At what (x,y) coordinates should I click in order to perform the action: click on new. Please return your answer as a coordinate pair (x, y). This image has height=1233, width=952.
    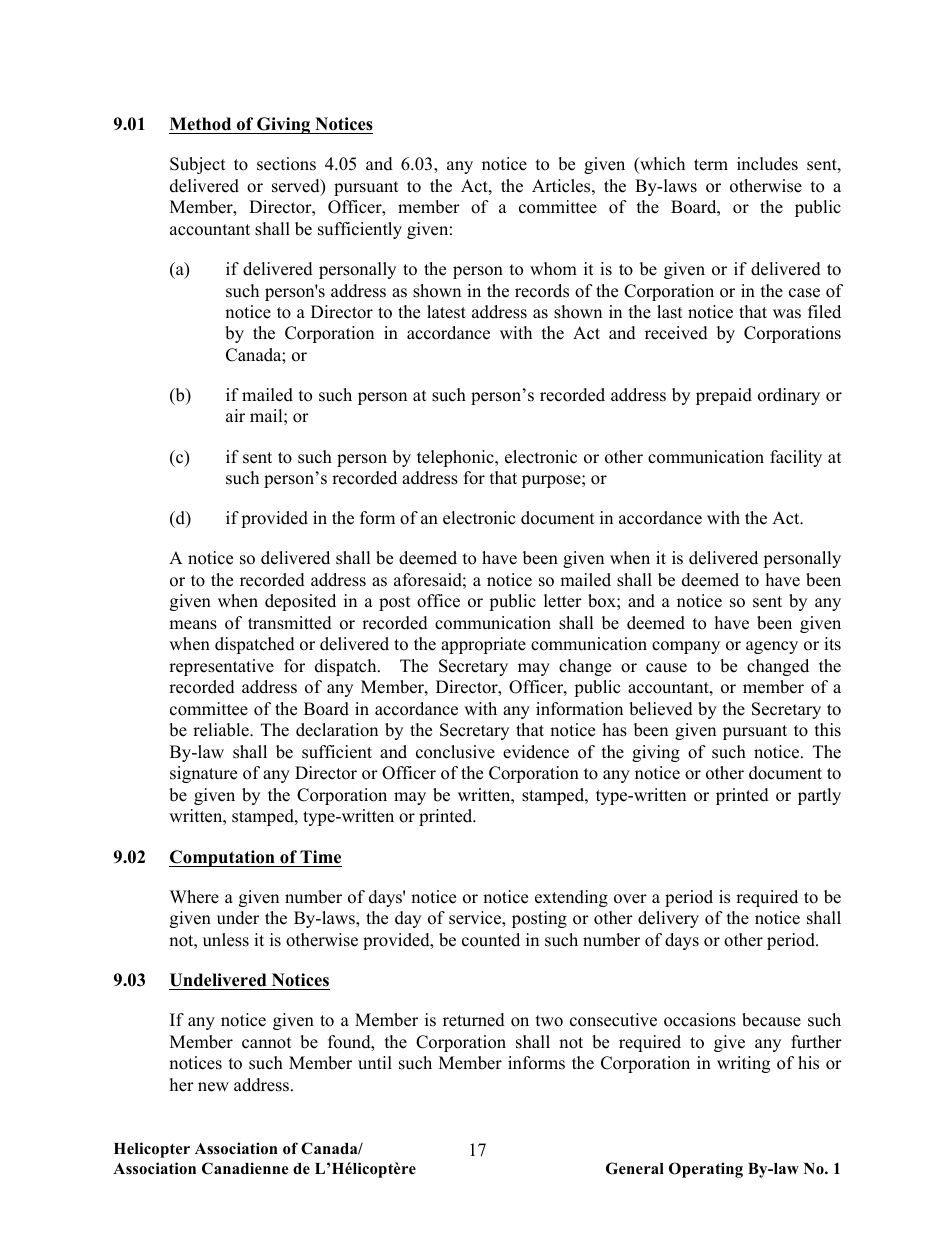
    Looking at the image, I should click on (213, 1087).
